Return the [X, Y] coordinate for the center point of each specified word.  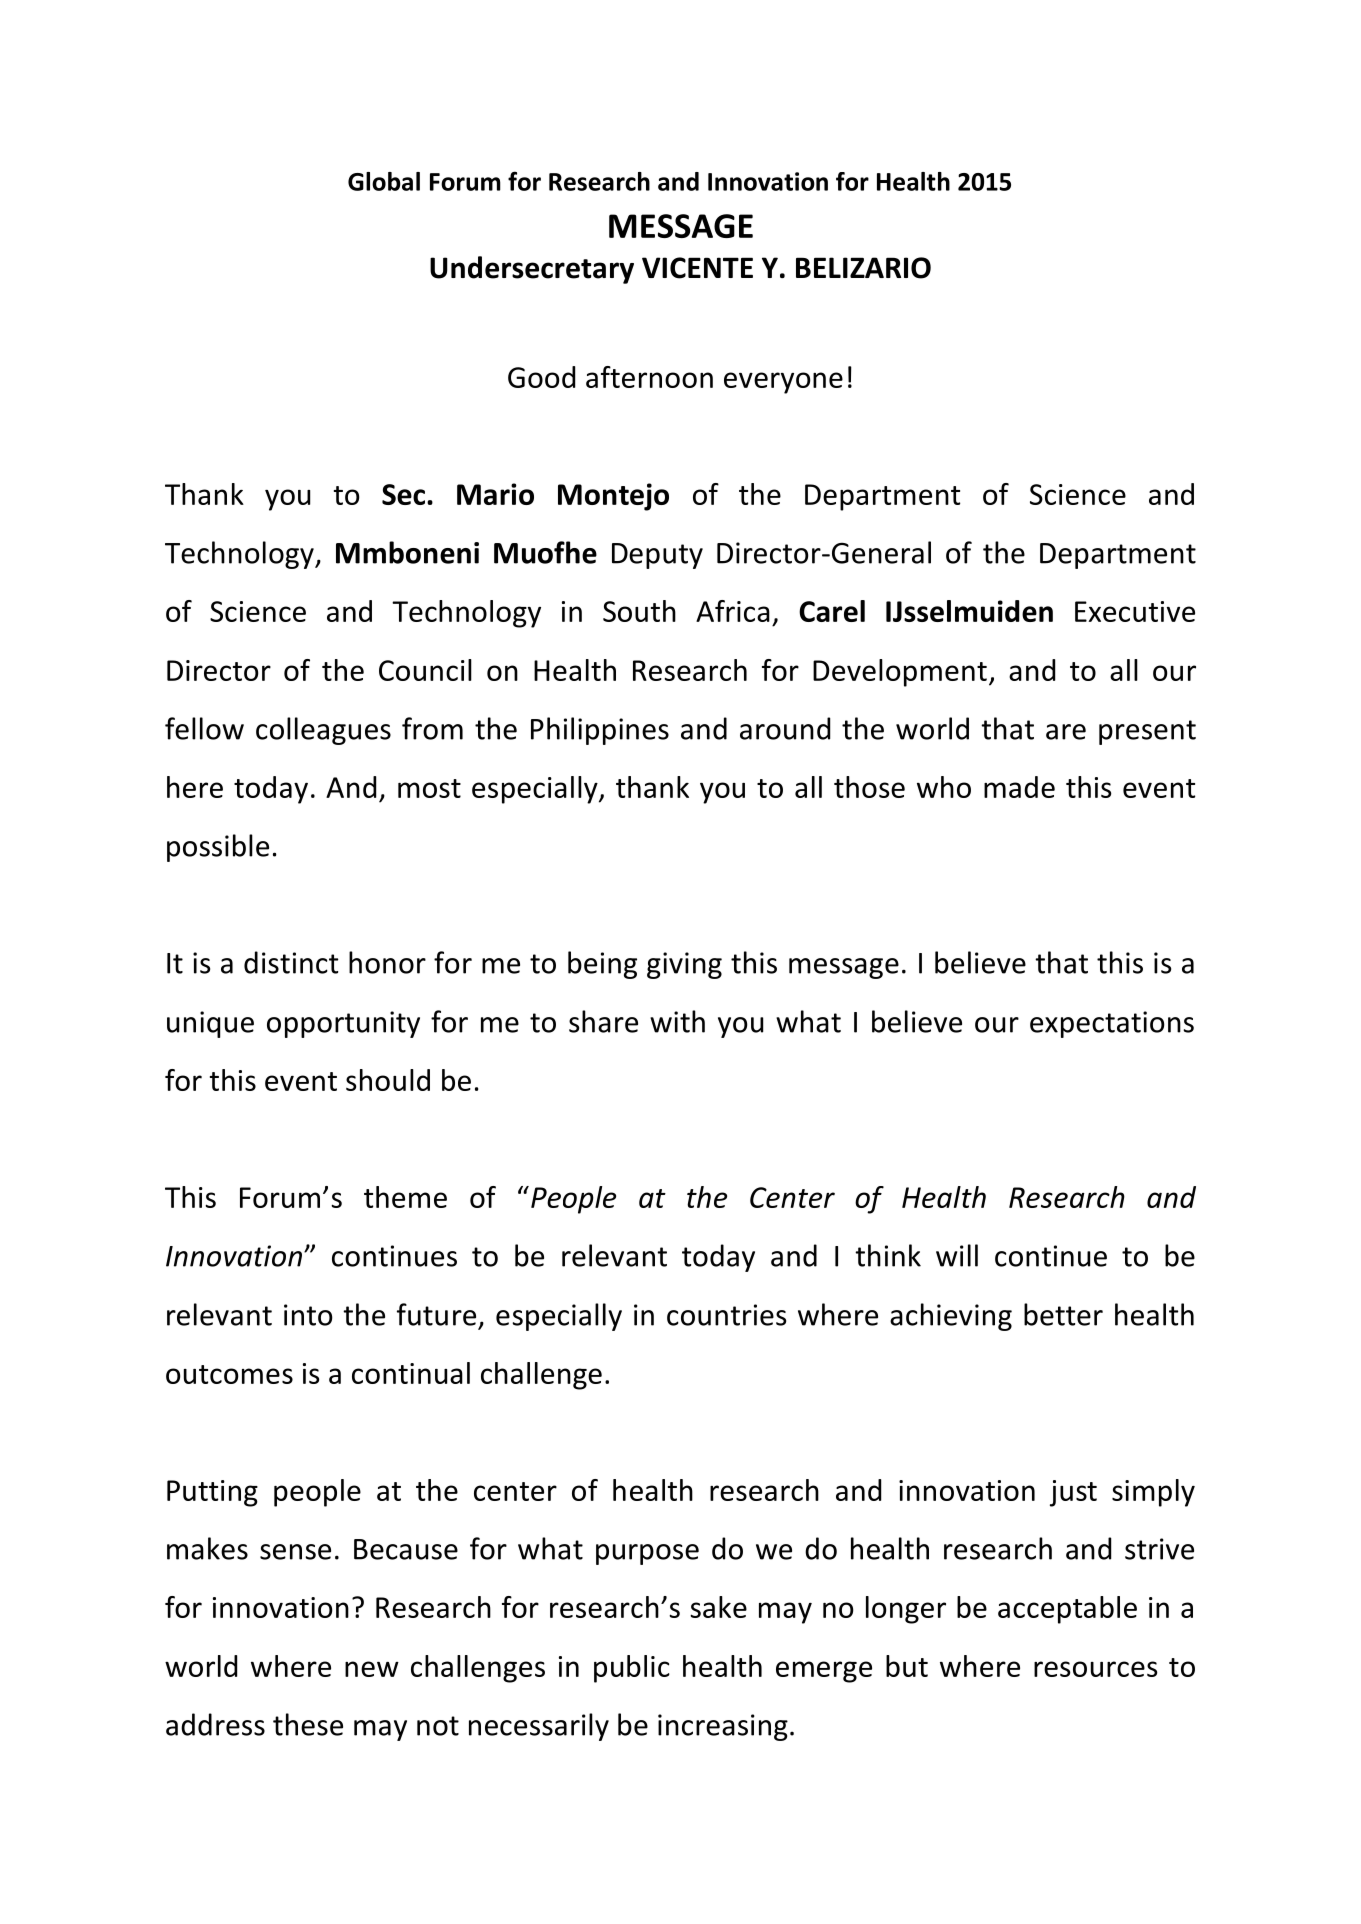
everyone [783, 383]
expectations [1112, 1024]
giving [684, 965]
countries [726, 1315]
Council [425, 670]
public [632, 1669]
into [308, 1315]
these [308, 1724]
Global [384, 181]
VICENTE [697, 268]
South [639, 611]
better [1063, 1314]
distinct [291, 962]
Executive [1135, 611]
